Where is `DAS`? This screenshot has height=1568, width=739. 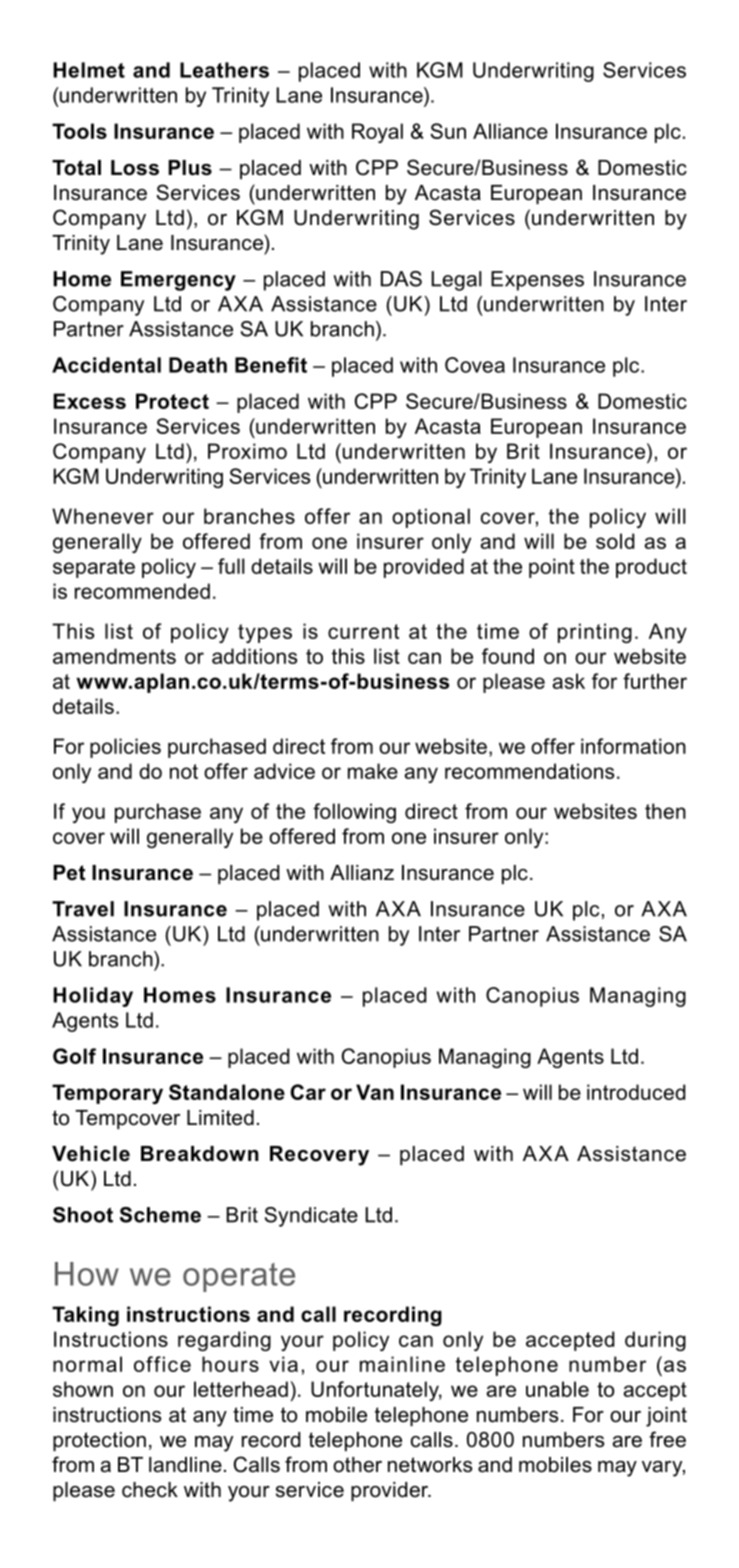
DAS is located at coordinates (401, 279).
